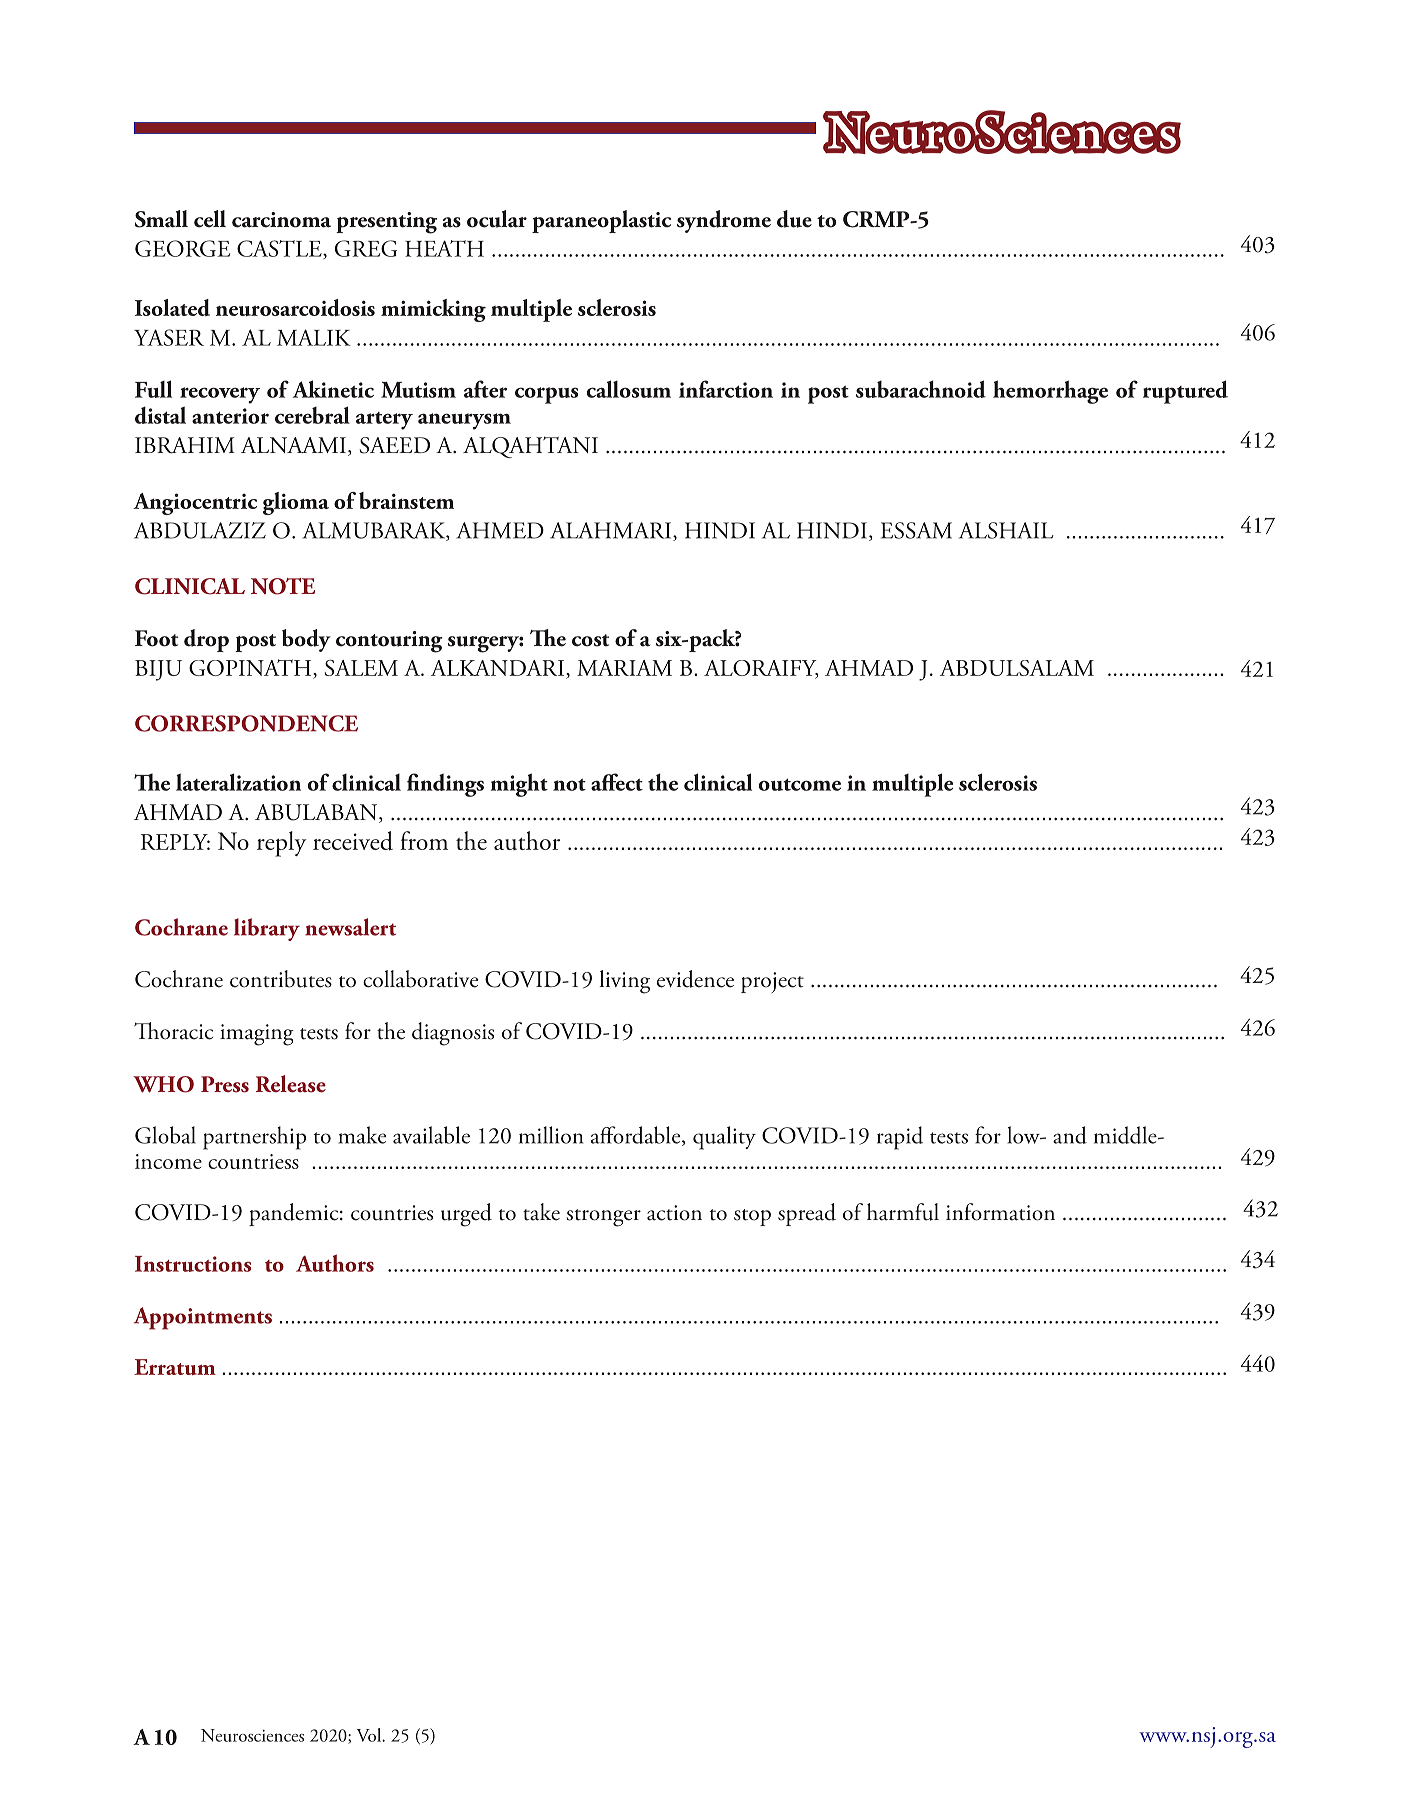 Image resolution: width=1410 pixels, height=1812 pixels. I want to click on carcinoma, so click(281, 220).
